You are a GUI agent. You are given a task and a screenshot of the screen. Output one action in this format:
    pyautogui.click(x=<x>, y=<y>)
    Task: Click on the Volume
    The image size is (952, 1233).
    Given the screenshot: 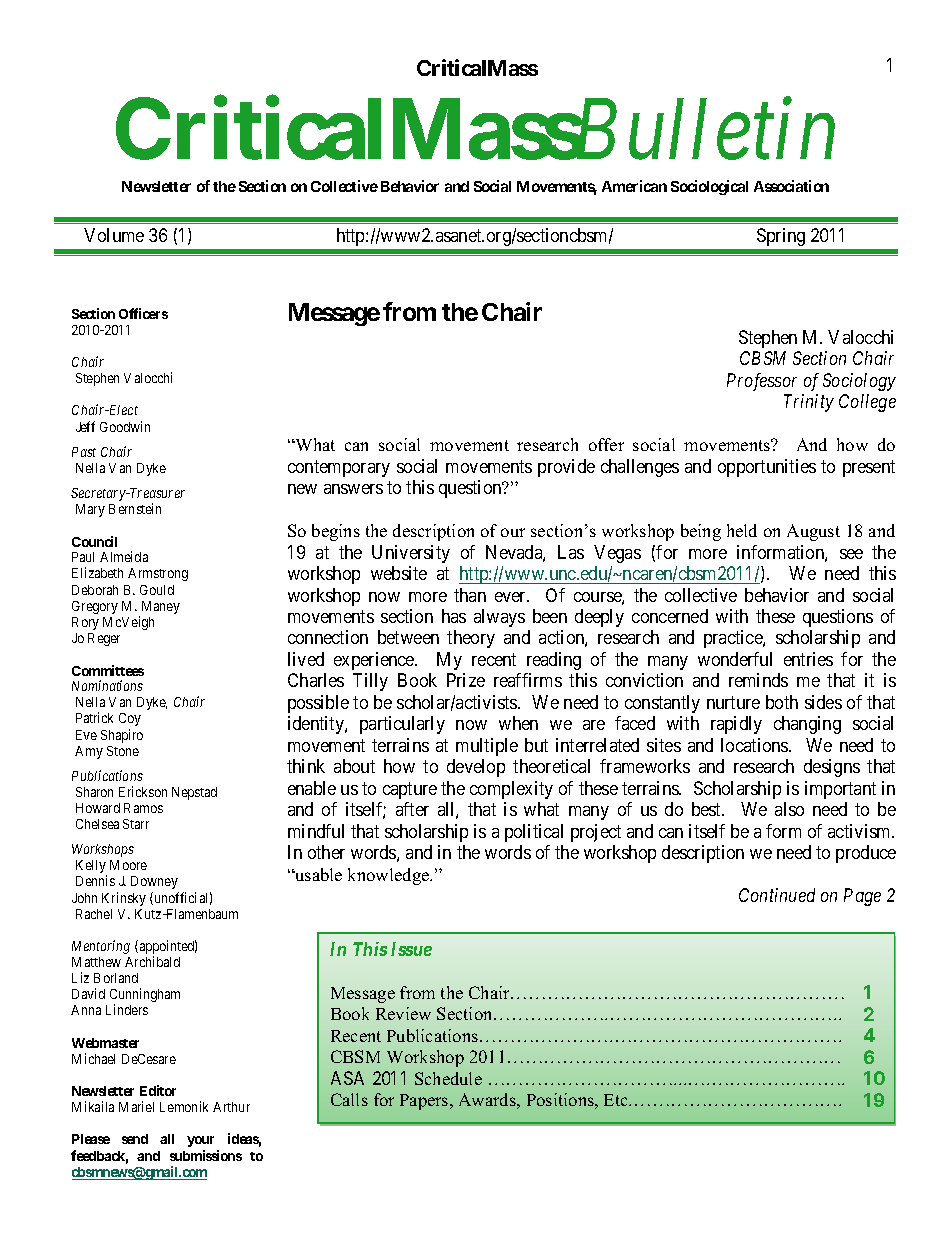 What is the action you would take?
    pyautogui.click(x=114, y=235)
